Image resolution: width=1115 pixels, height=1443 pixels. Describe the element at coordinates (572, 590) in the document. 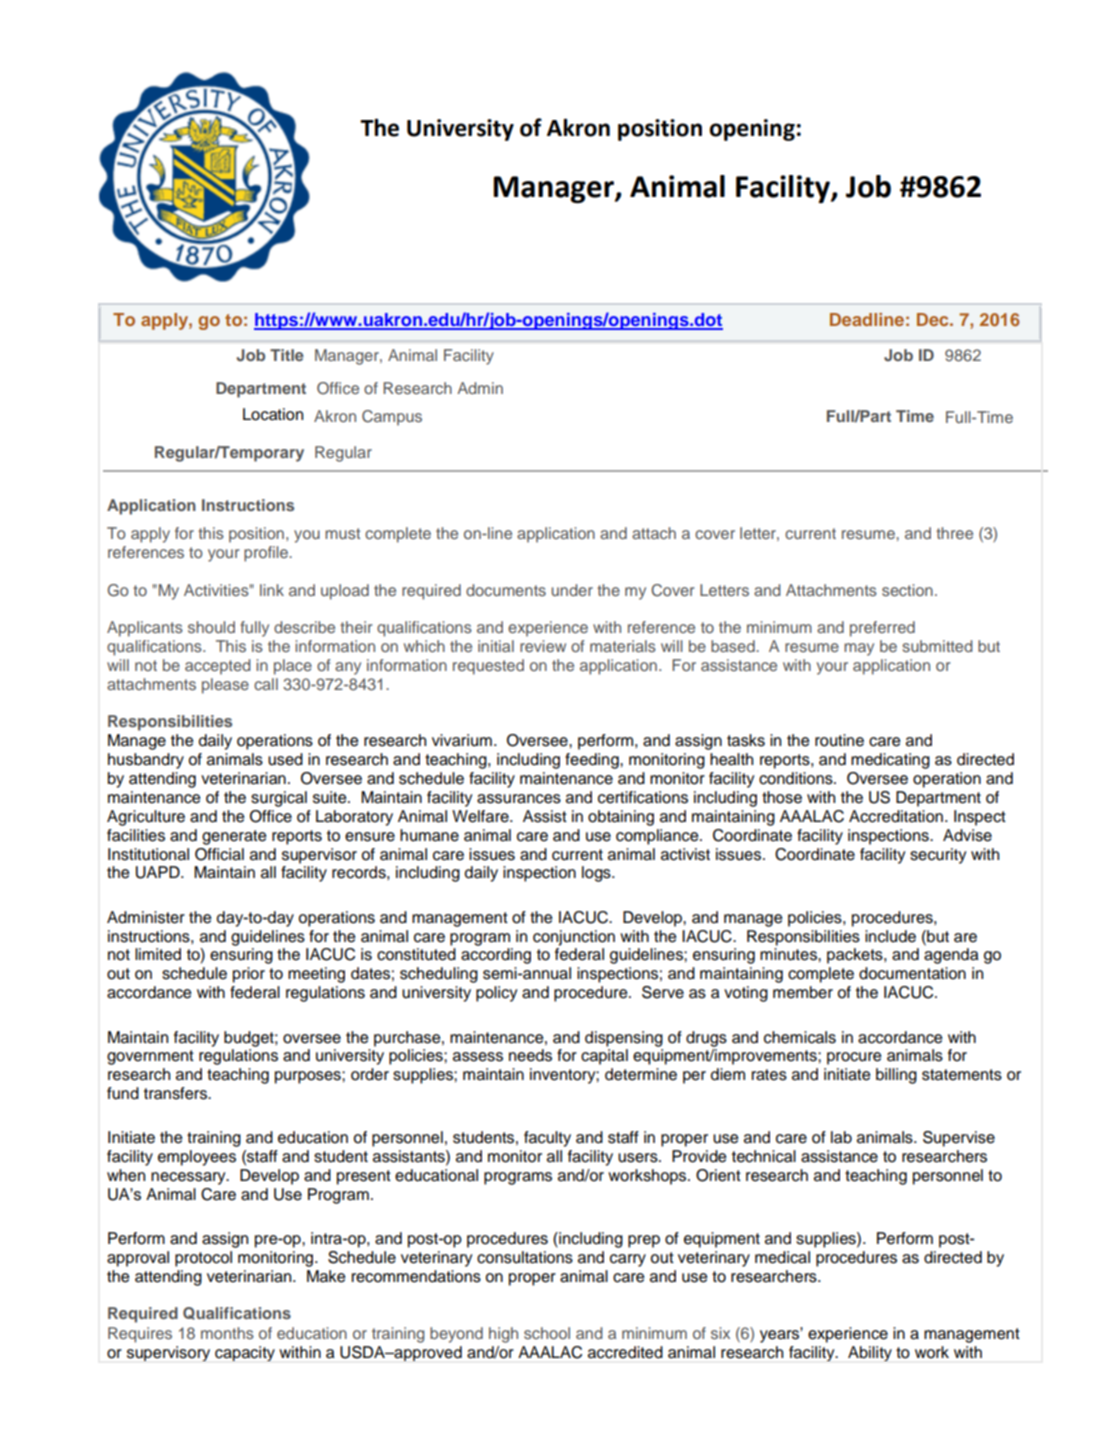

I see `under` at that location.
